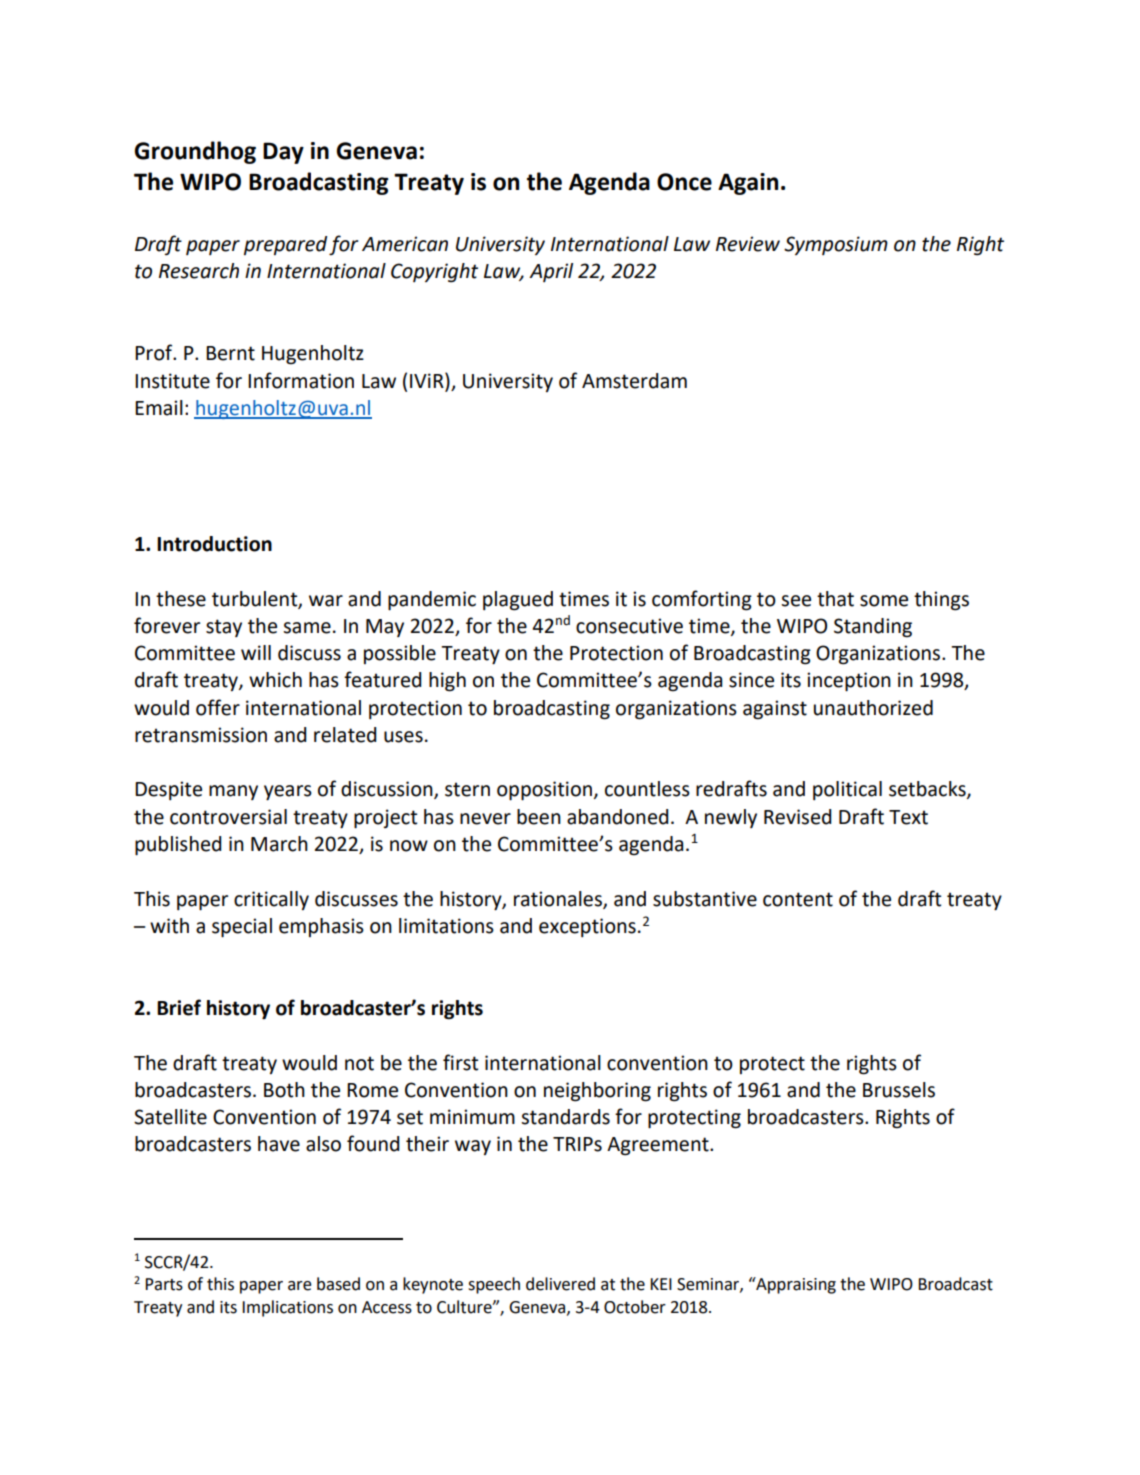 This screenshot has height=1475, width=1140. I want to click on April, so click(551, 272).
